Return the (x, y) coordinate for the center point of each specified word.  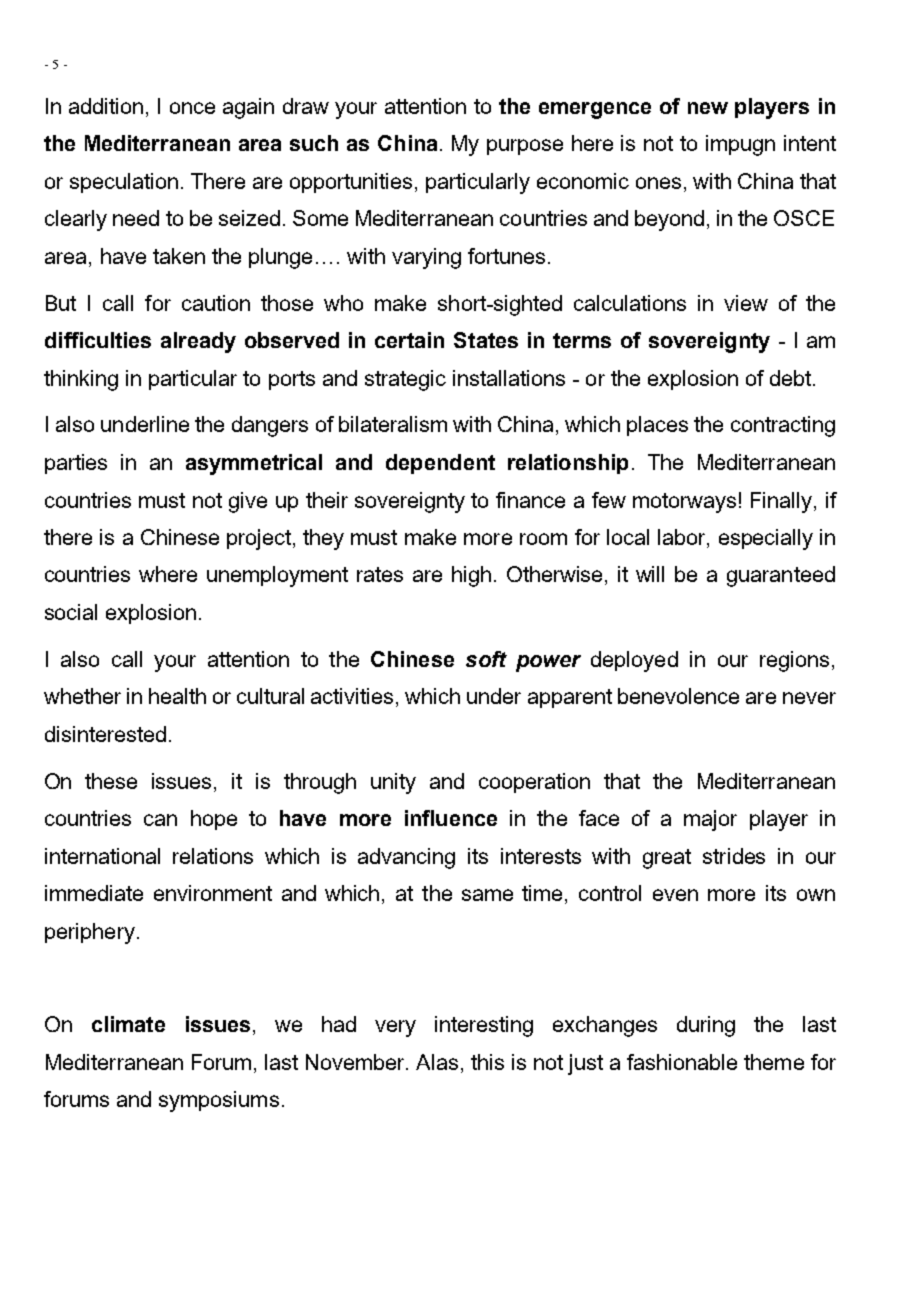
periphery (90, 933)
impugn (740, 145)
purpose (525, 147)
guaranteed (781, 576)
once (192, 108)
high (471, 576)
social (71, 612)
